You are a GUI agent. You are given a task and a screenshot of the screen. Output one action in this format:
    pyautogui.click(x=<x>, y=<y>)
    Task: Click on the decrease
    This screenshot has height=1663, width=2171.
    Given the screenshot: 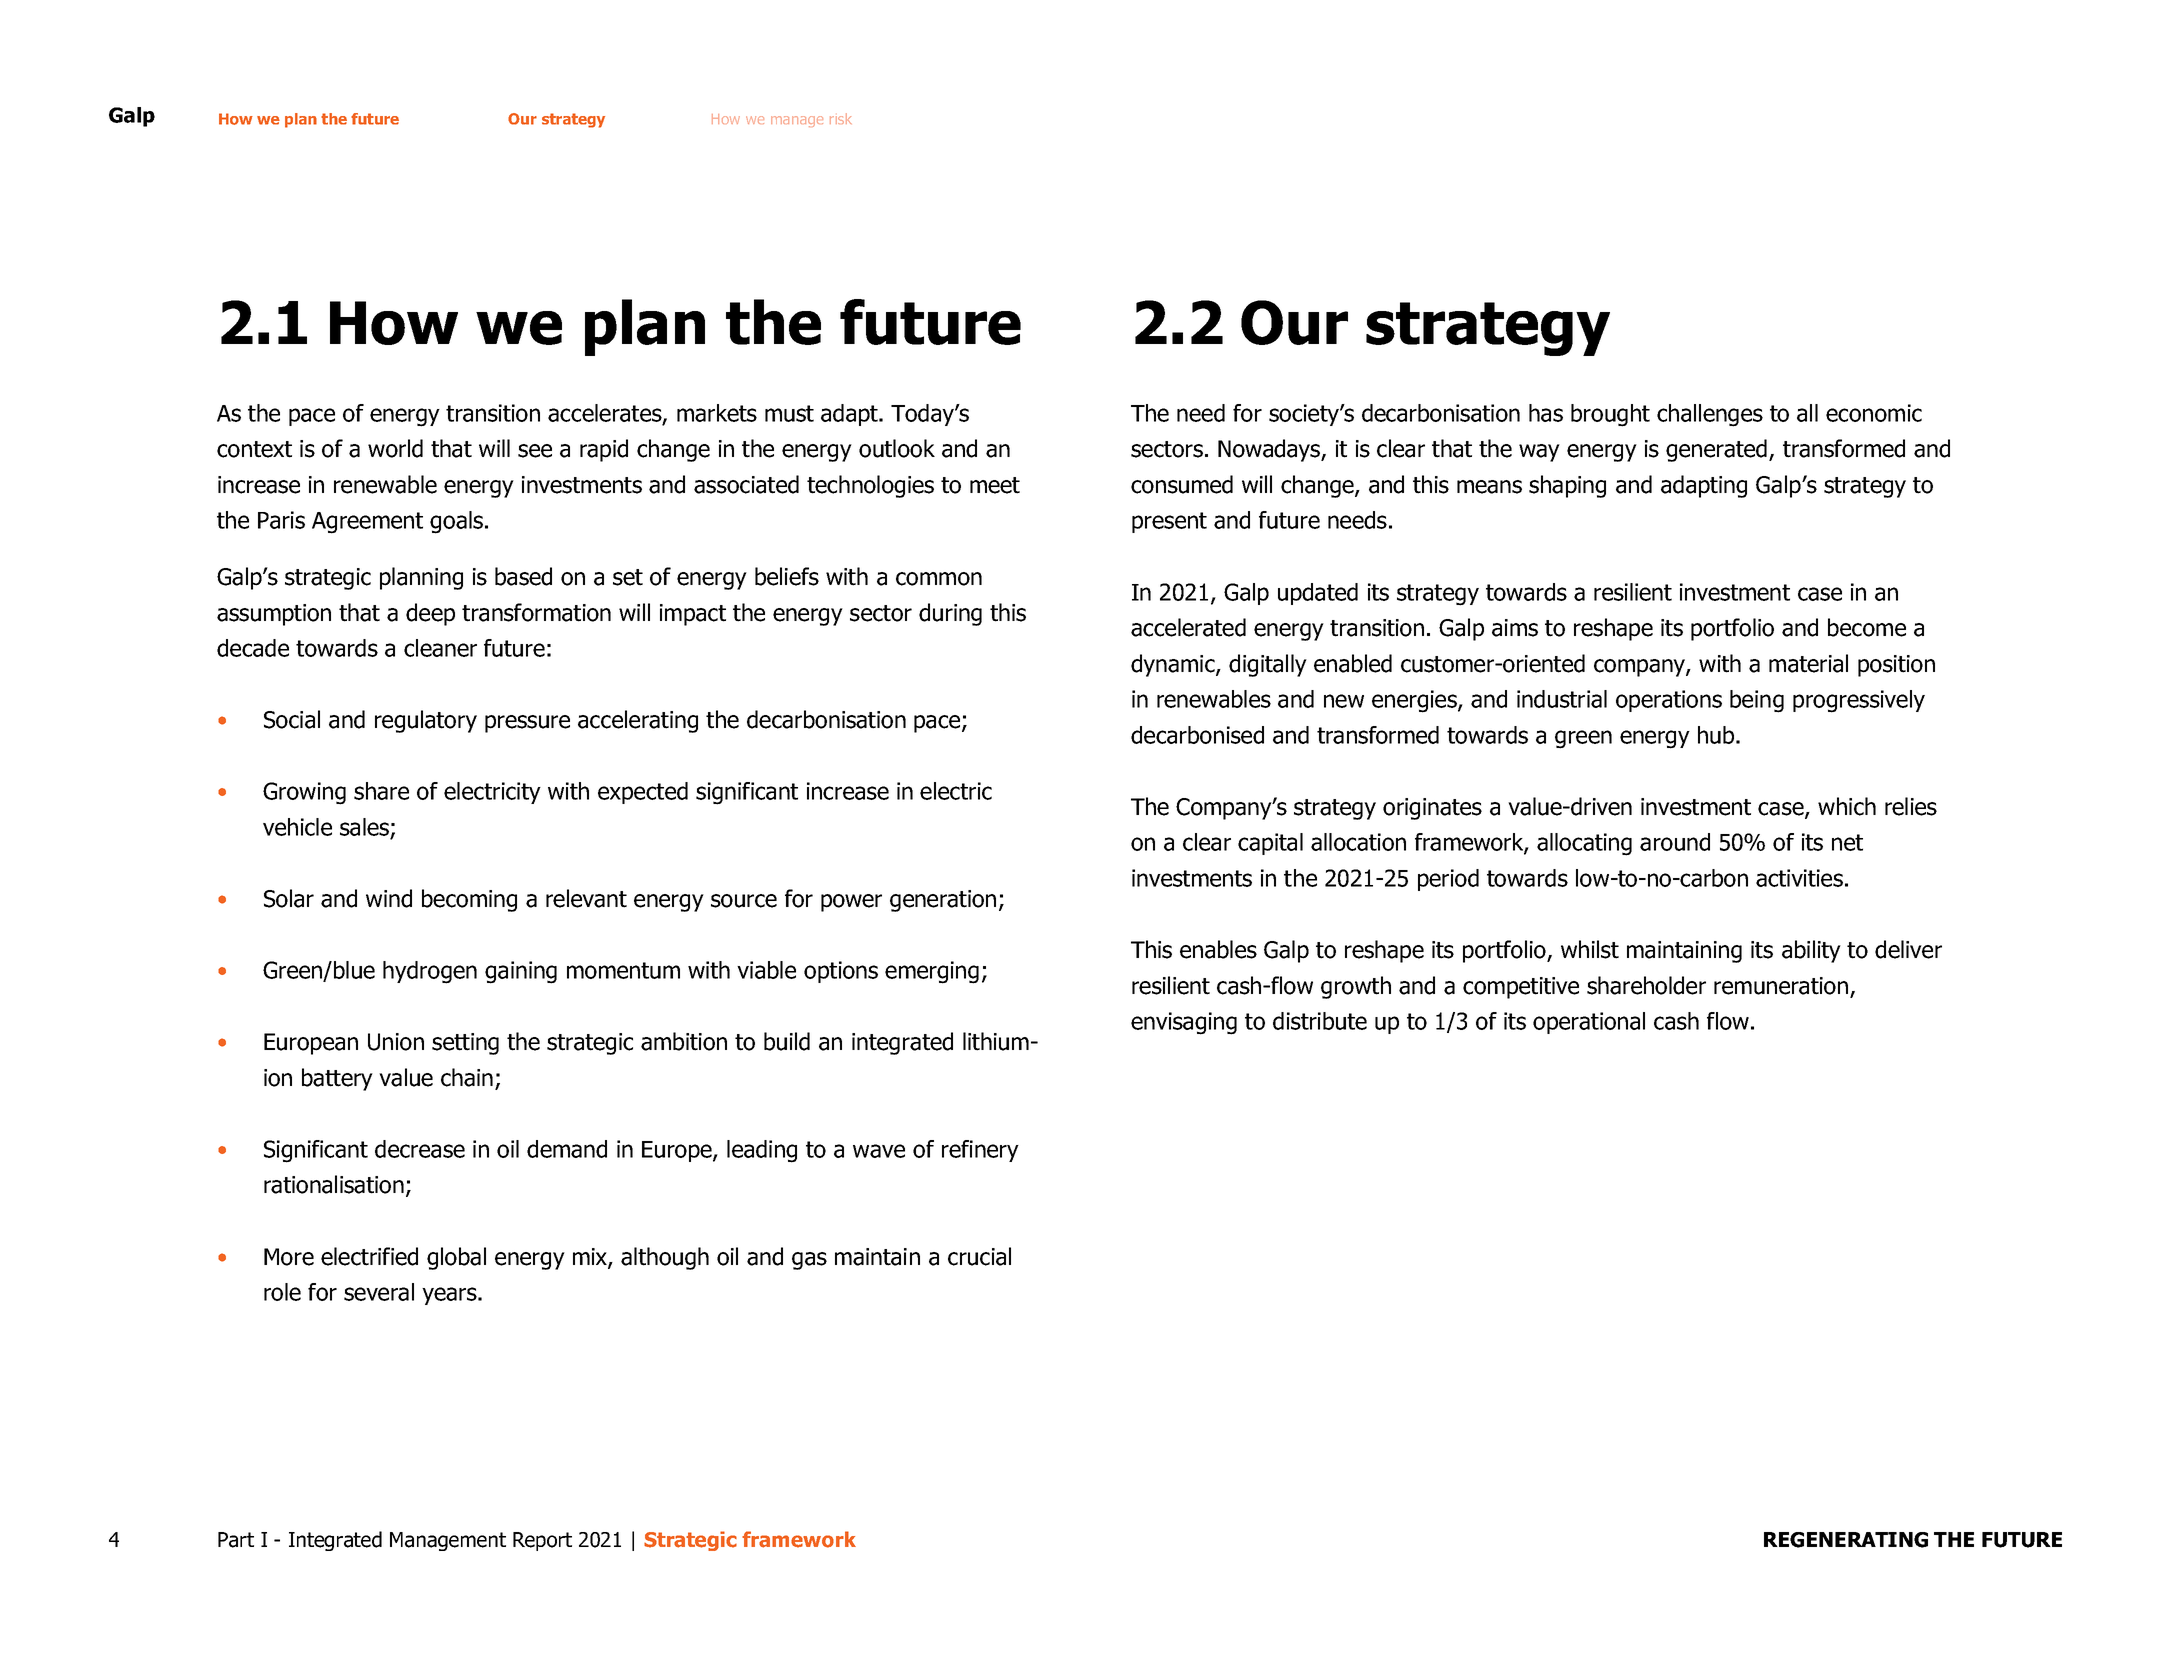 What is the action you would take?
    pyautogui.click(x=420, y=1149)
